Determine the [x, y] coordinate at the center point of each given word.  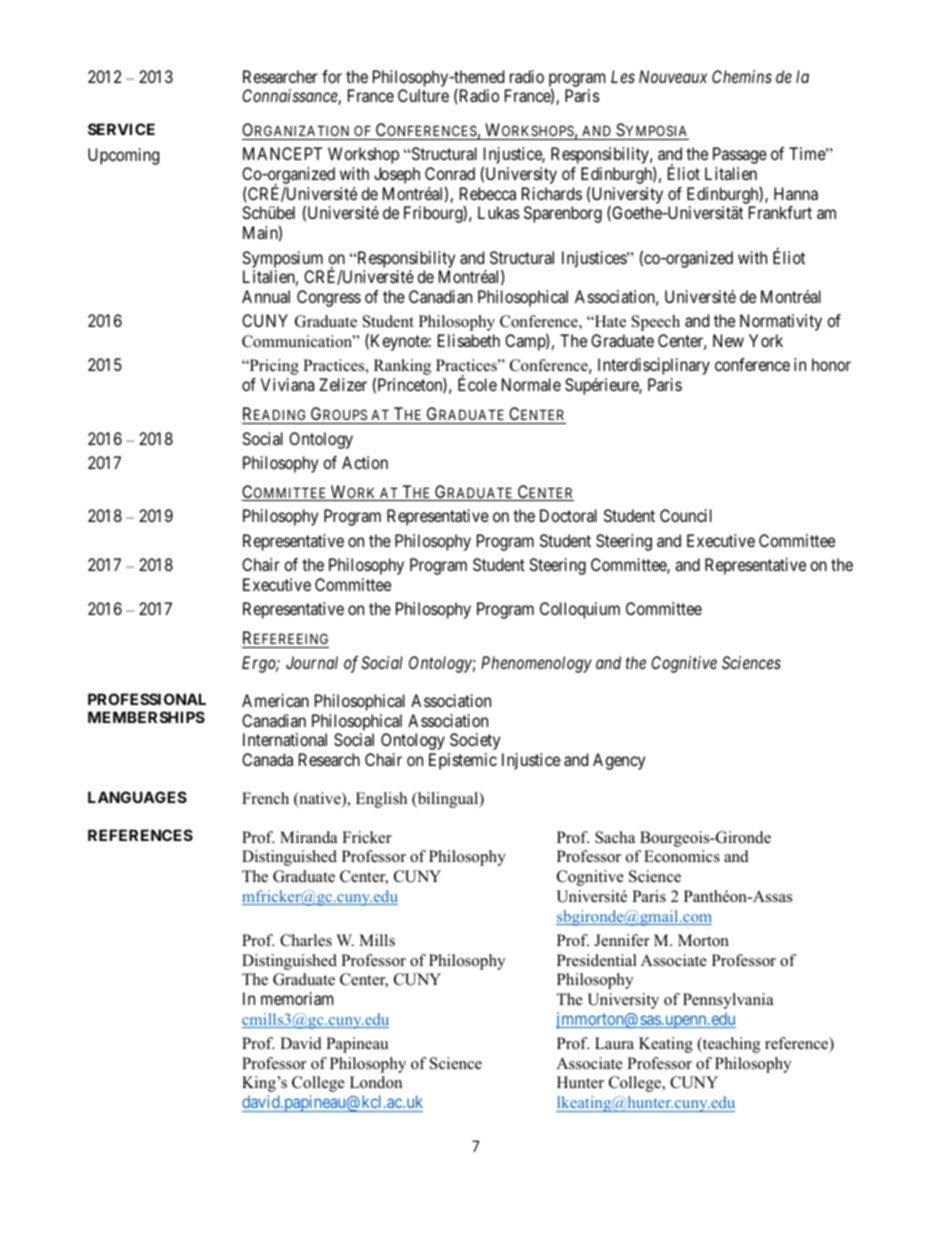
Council [686, 515]
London [376, 1082]
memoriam [297, 998]
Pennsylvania [728, 1001]
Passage [740, 155]
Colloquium [580, 610]
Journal [312, 662]
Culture [423, 95]
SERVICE [121, 129]
